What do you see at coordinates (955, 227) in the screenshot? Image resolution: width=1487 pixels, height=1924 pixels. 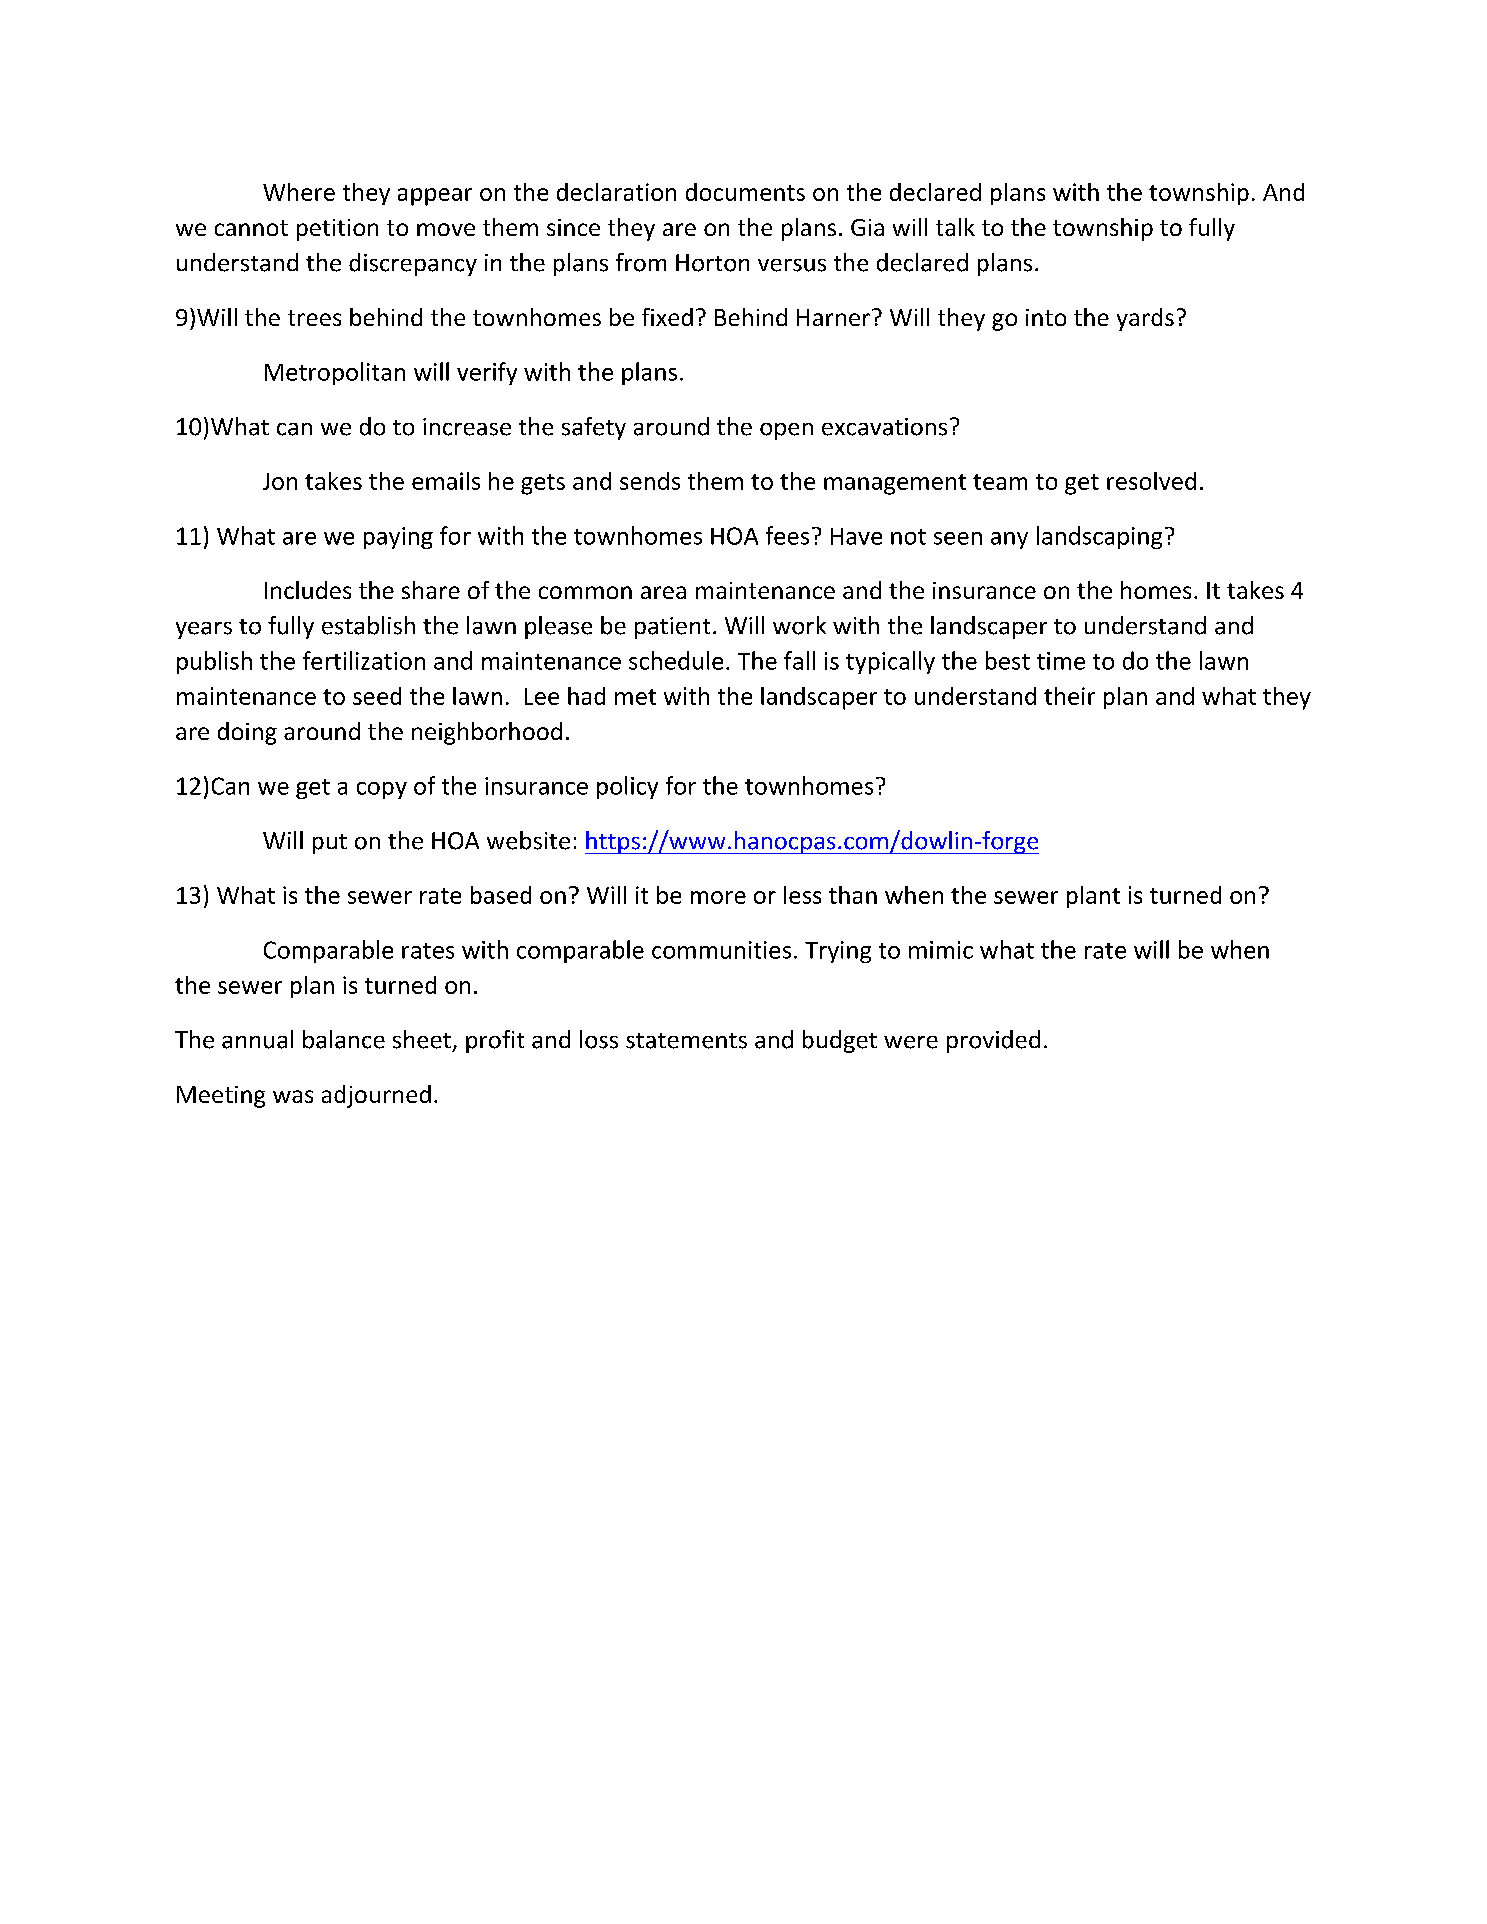 I see `talk` at bounding box center [955, 227].
